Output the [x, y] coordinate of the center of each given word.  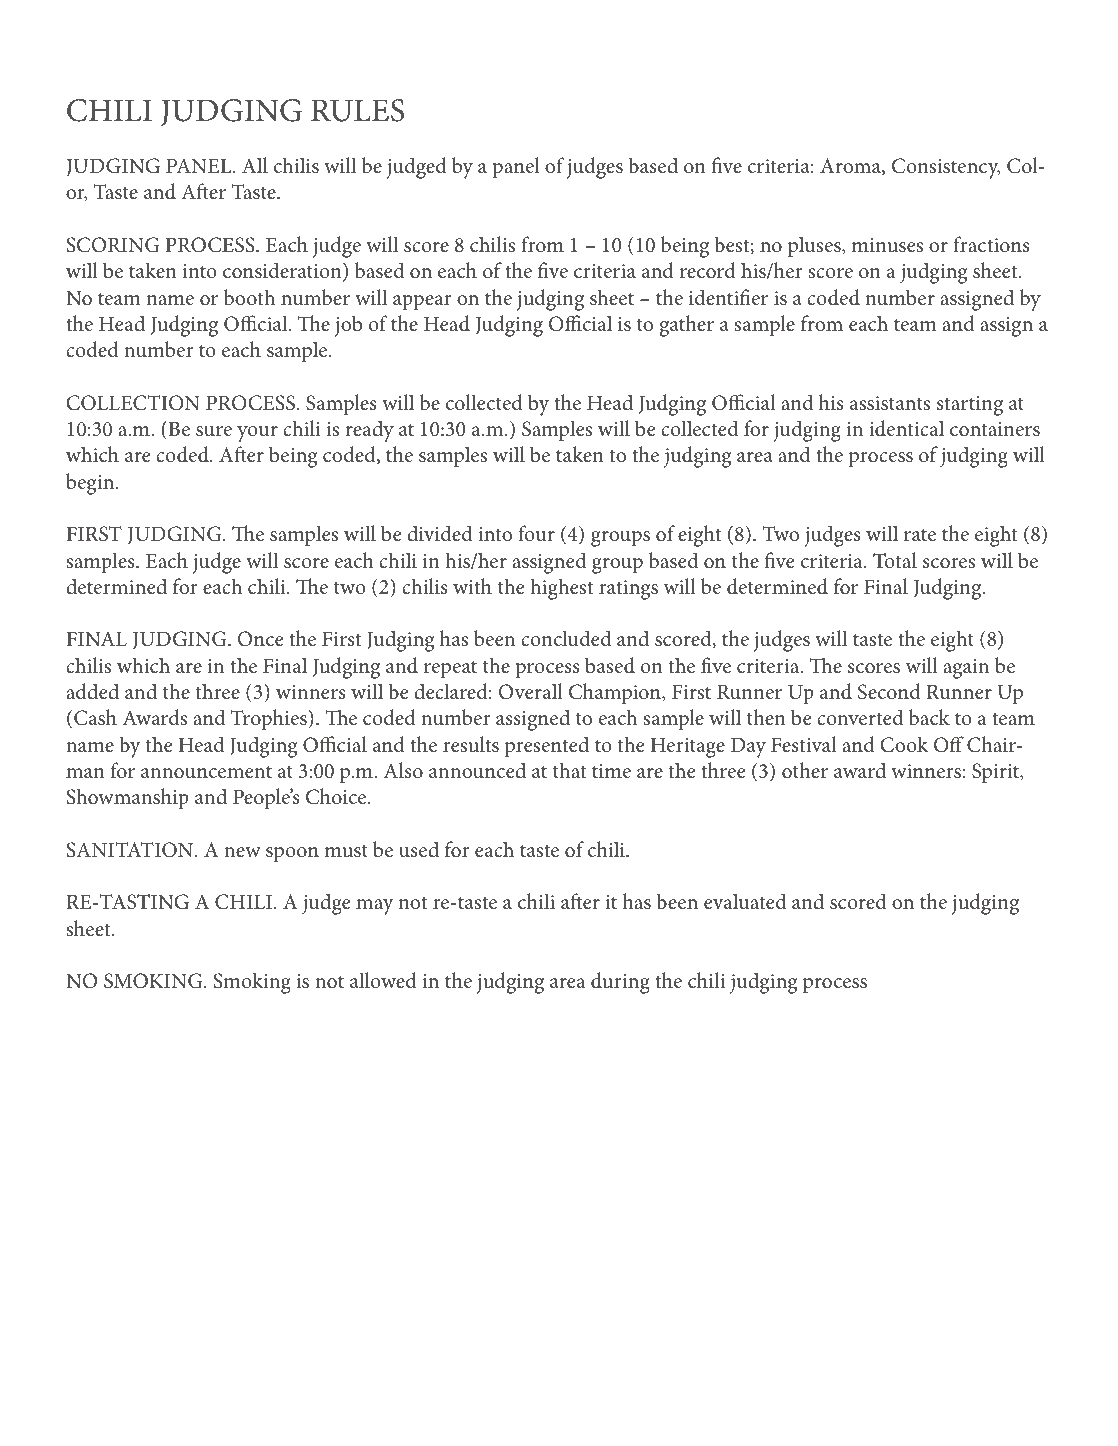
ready [369, 431]
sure [214, 431]
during [620, 983]
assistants [890, 403]
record [708, 270]
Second [889, 691]
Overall [530, 691]
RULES [357, 110]
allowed [383, 980]
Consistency [946, 168]
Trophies [270, 720]
